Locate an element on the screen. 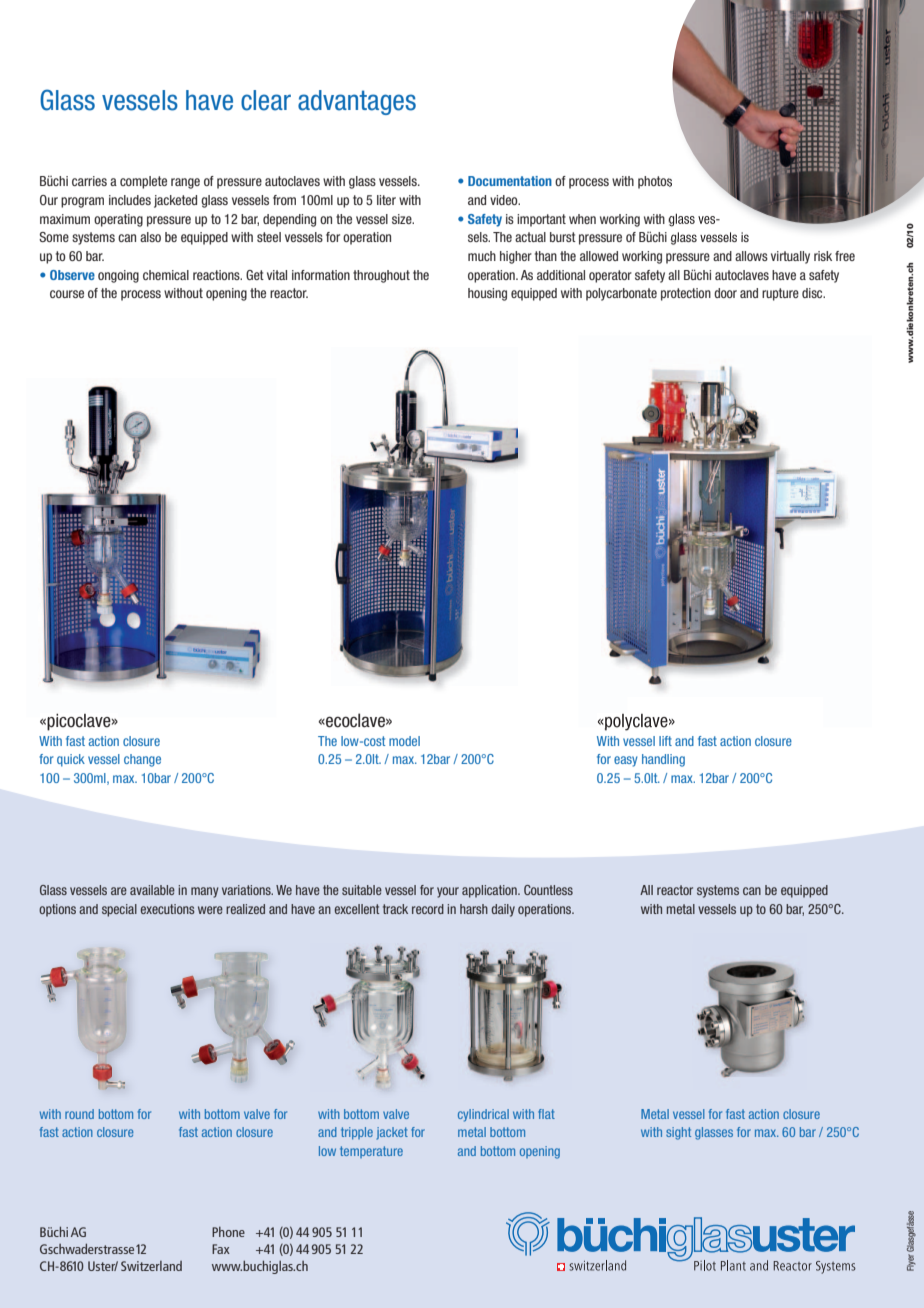 The height and width of the screenshot is (1308, 924). your is located at coordinates (448, 892).
